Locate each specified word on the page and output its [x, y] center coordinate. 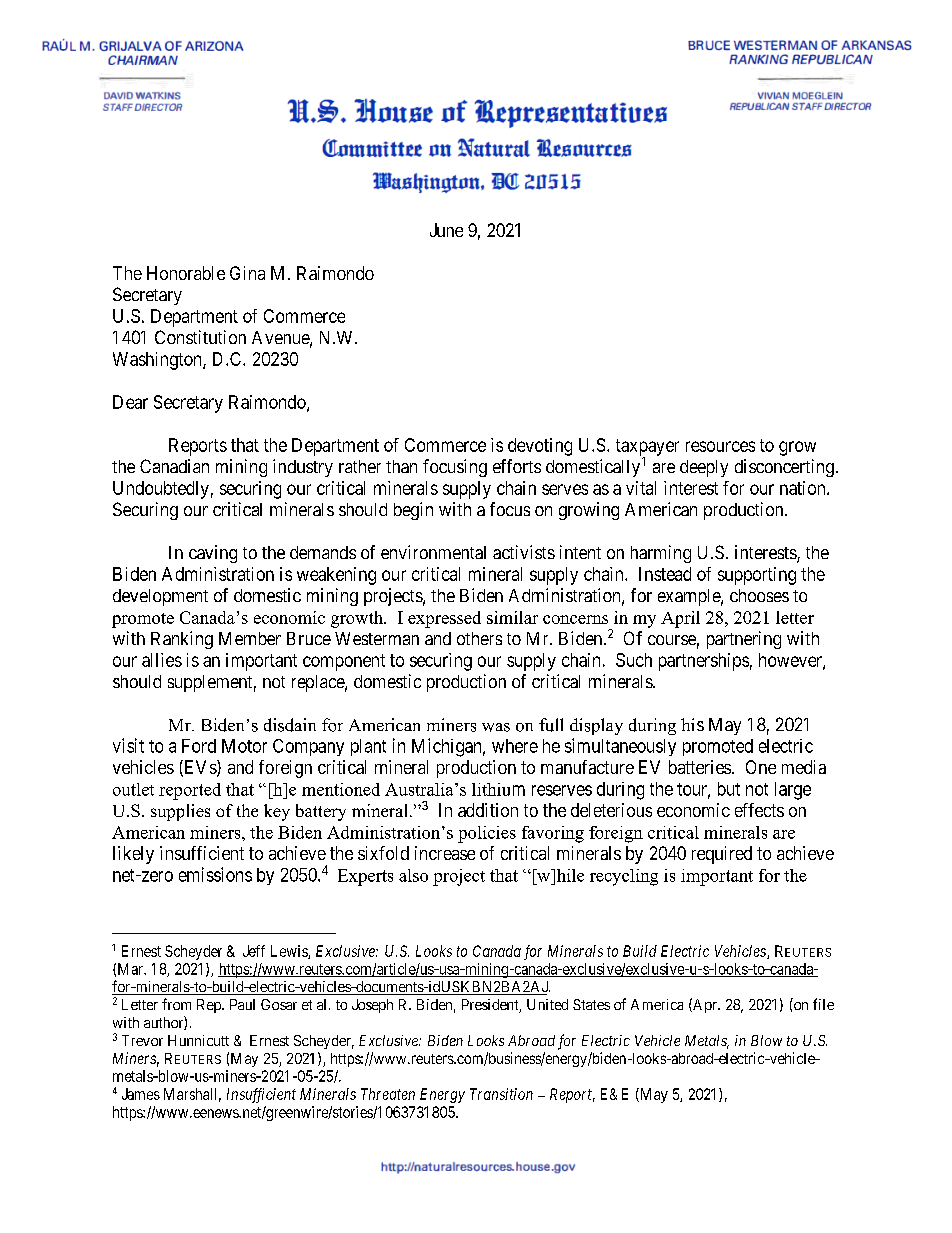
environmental [433, 552]
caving [213, 554]
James [141, 1094]
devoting [540, 447]
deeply [704, 468]
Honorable [186, 273]
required [722, 855]
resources [720, 446]
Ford [199, 746]
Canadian [174, 466]
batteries [700, 767]
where [515, 746]
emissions [215, 874]
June [446, 230]
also [413, 875]
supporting [757, 576]
